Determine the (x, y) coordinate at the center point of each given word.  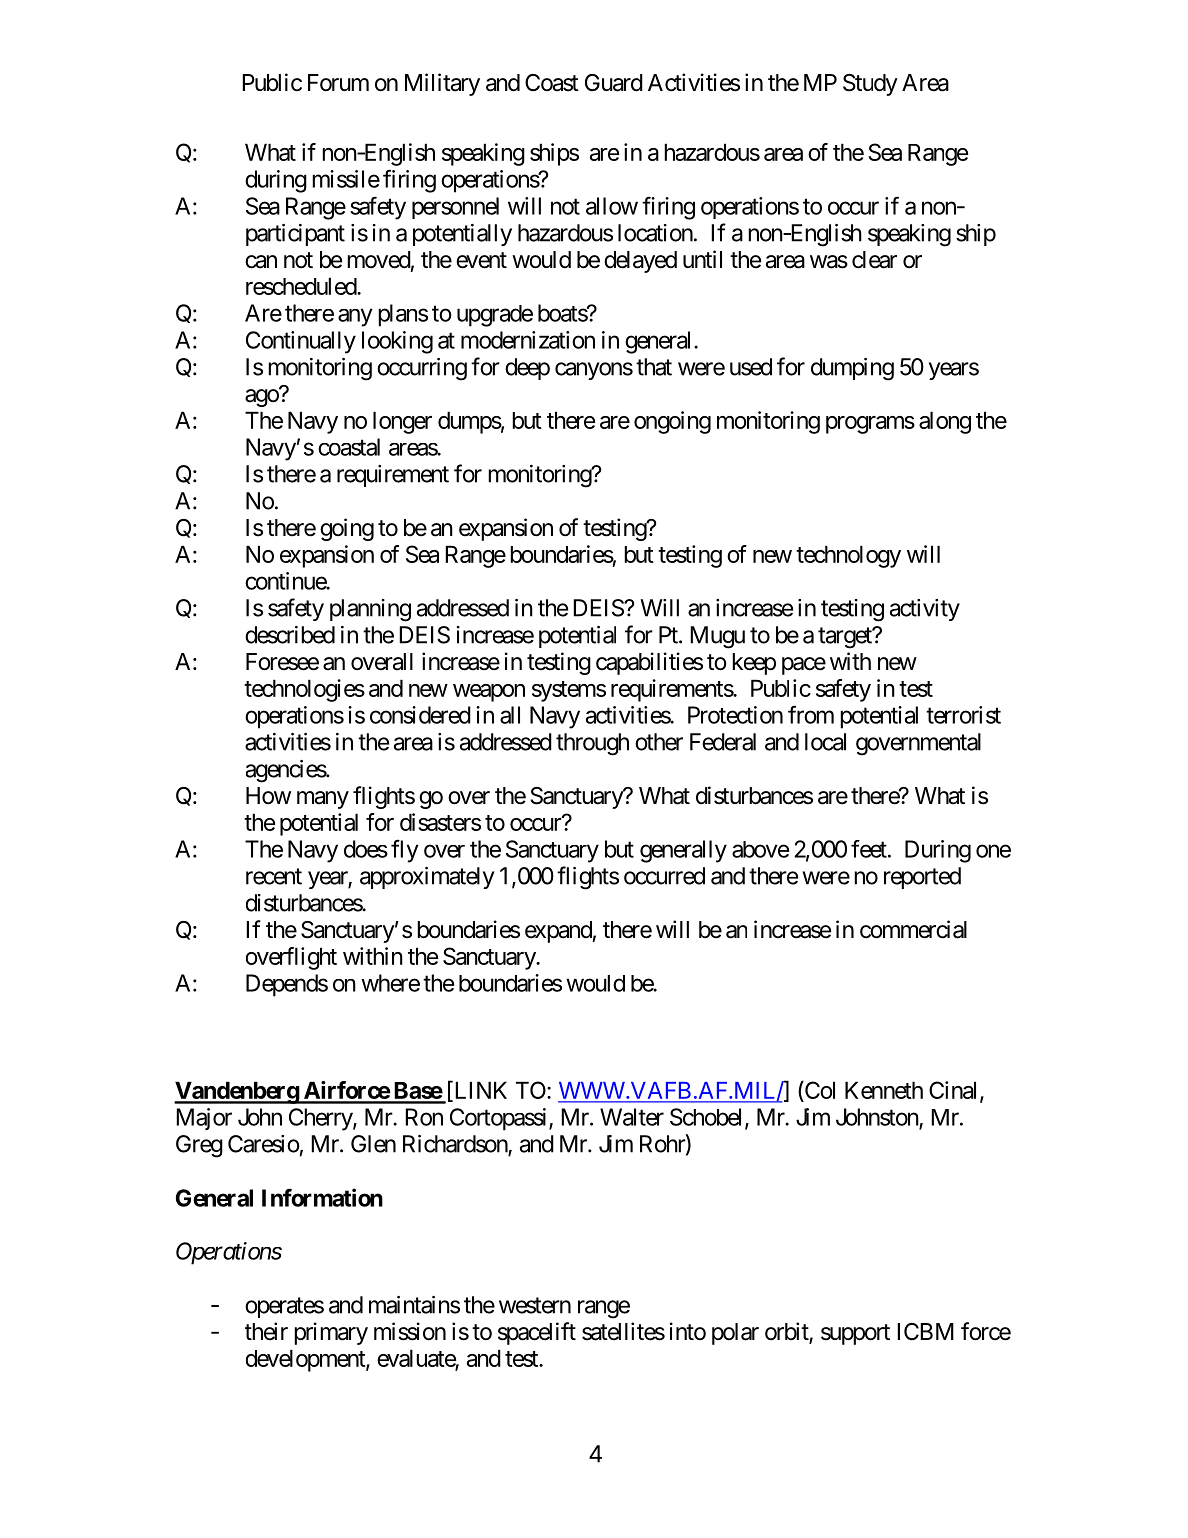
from (811, 714)
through (592, 744)
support (855, 1334)
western (535, 1305)
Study (870, 85)
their (266, 1331)
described (290, 635)
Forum (338, 82)
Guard (614, 83)
